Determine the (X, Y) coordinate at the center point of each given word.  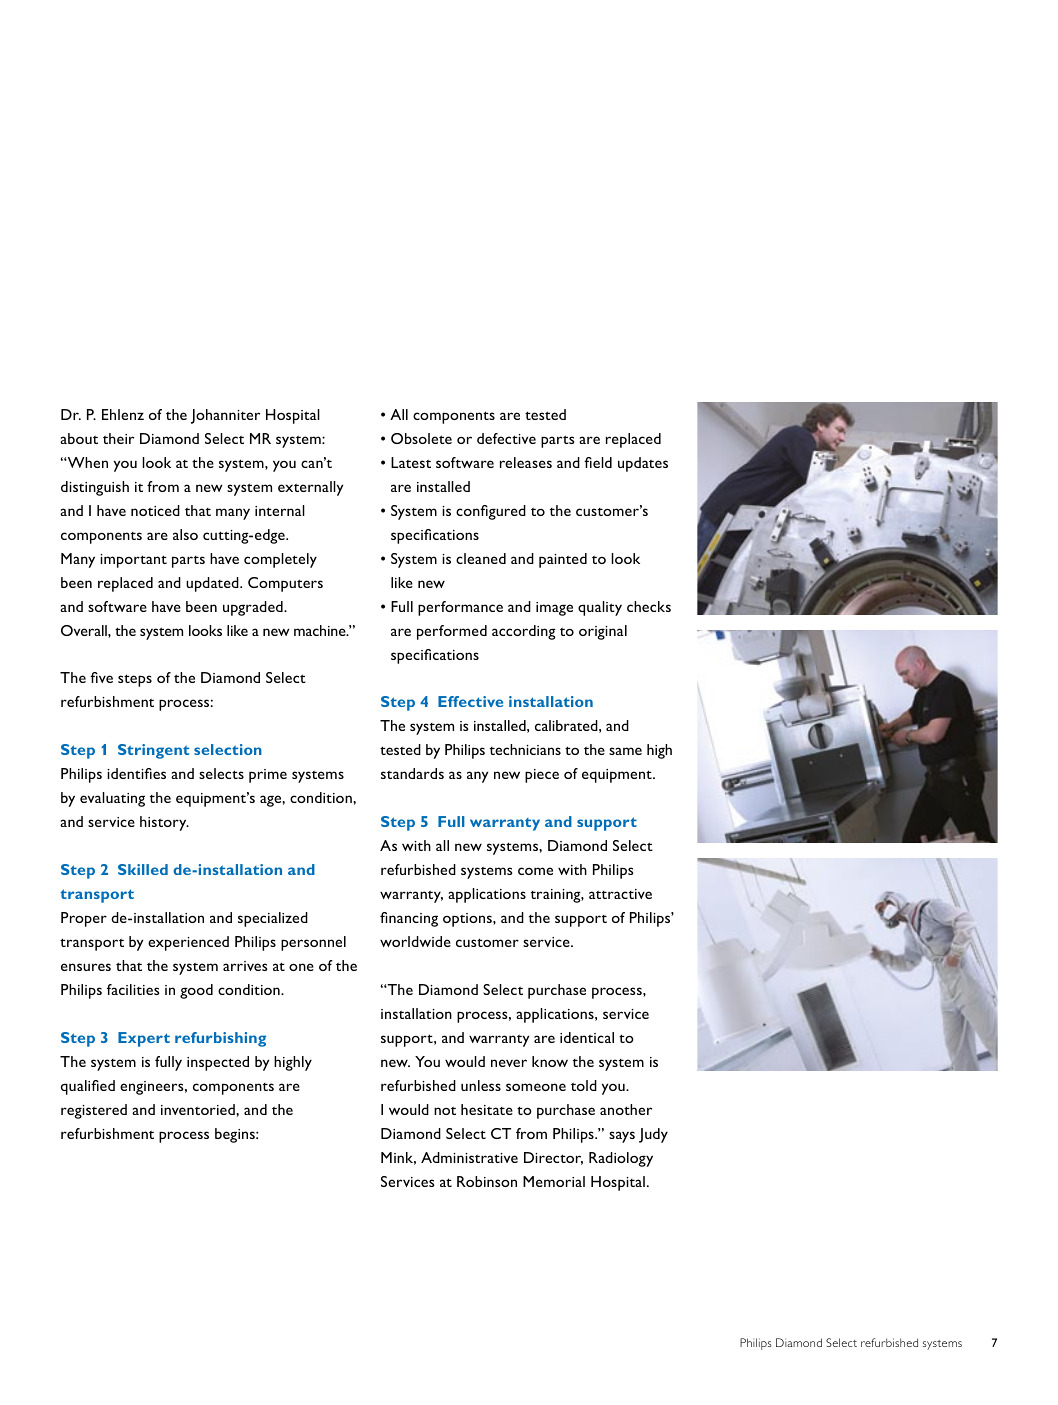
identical (587, 1037)
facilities (133, 989)
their (118, 438)
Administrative (469, 1157)
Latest (411, 462)
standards (412, 773)
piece (542, 776)
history (164, 823)
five (101, 677)
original (603, 632)
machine (321, 630)
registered (94, 1111)
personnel (313, 943)
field (598, 462)
